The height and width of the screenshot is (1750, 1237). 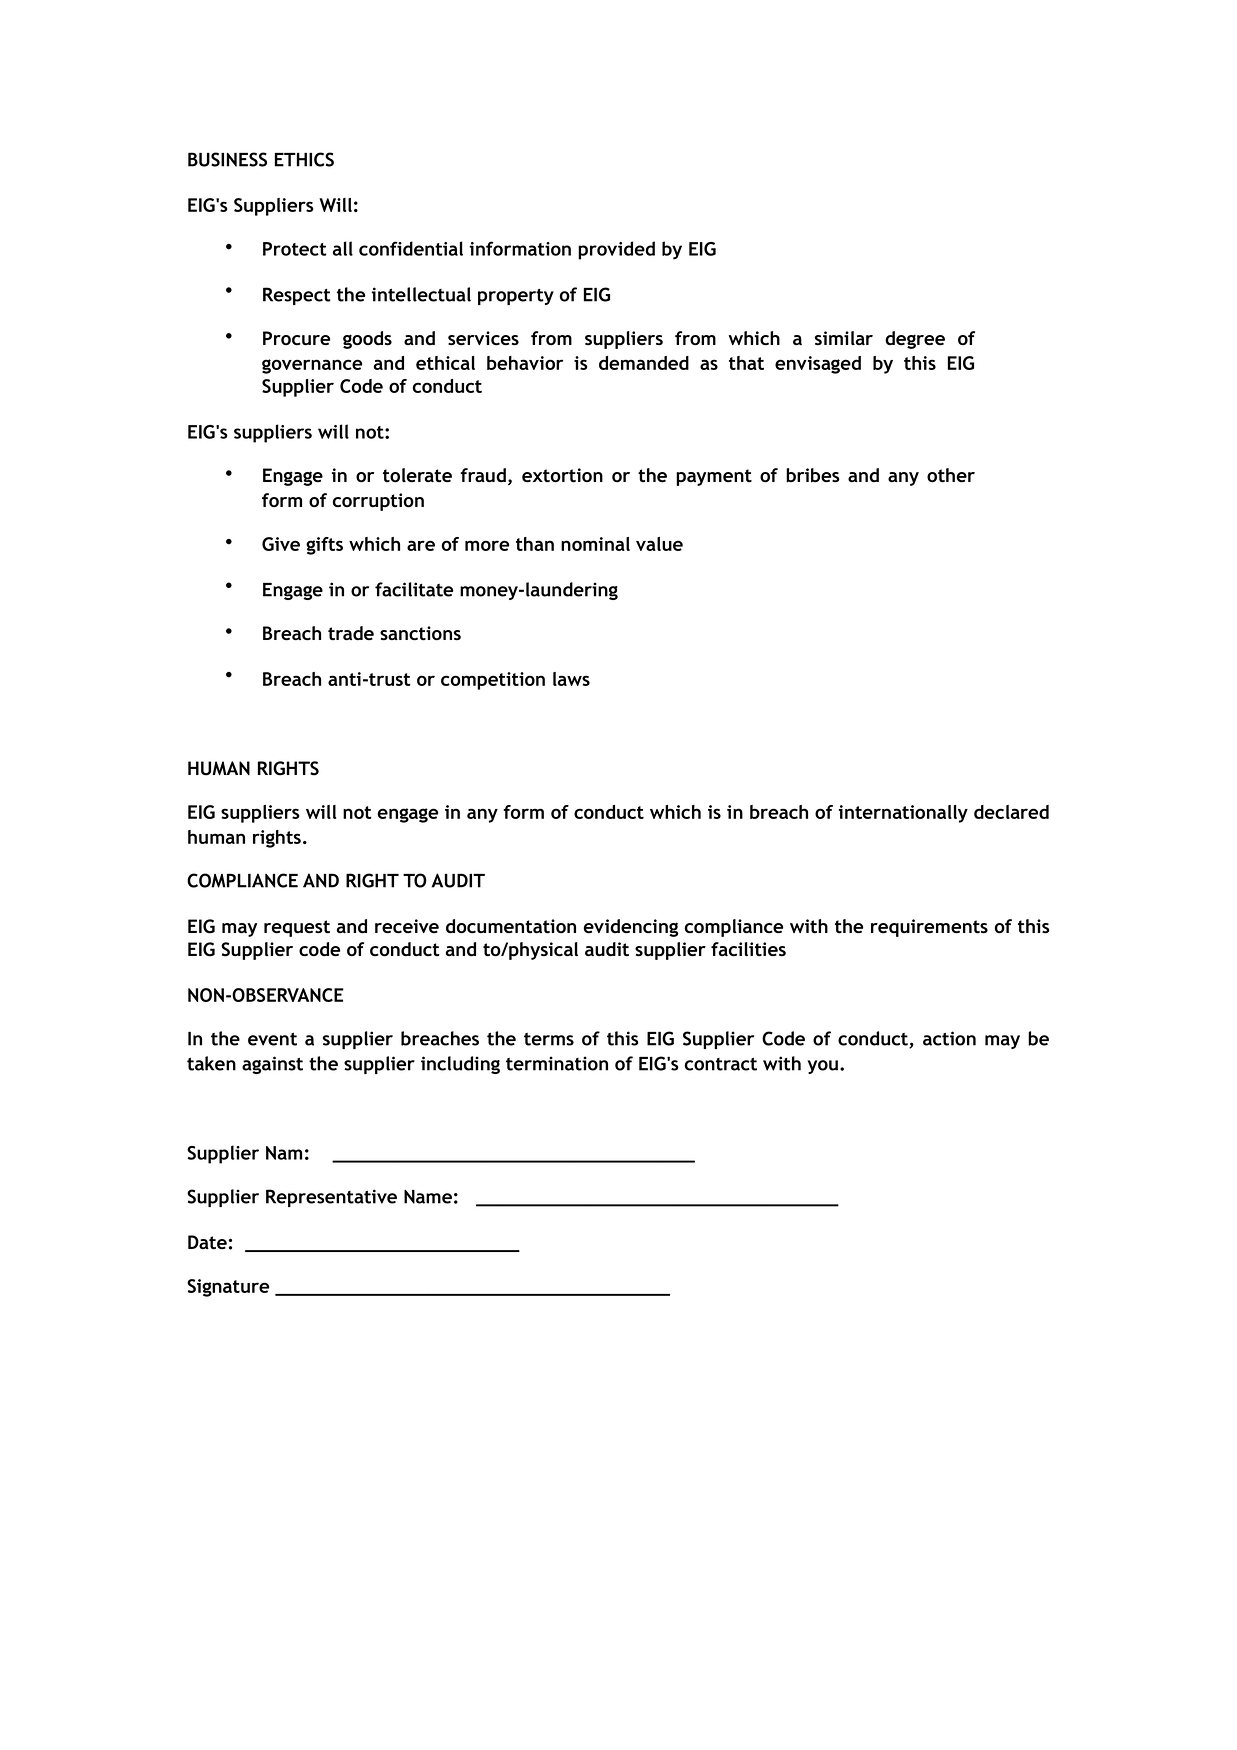 I want to click on laws, so click(x=571, y=679).
